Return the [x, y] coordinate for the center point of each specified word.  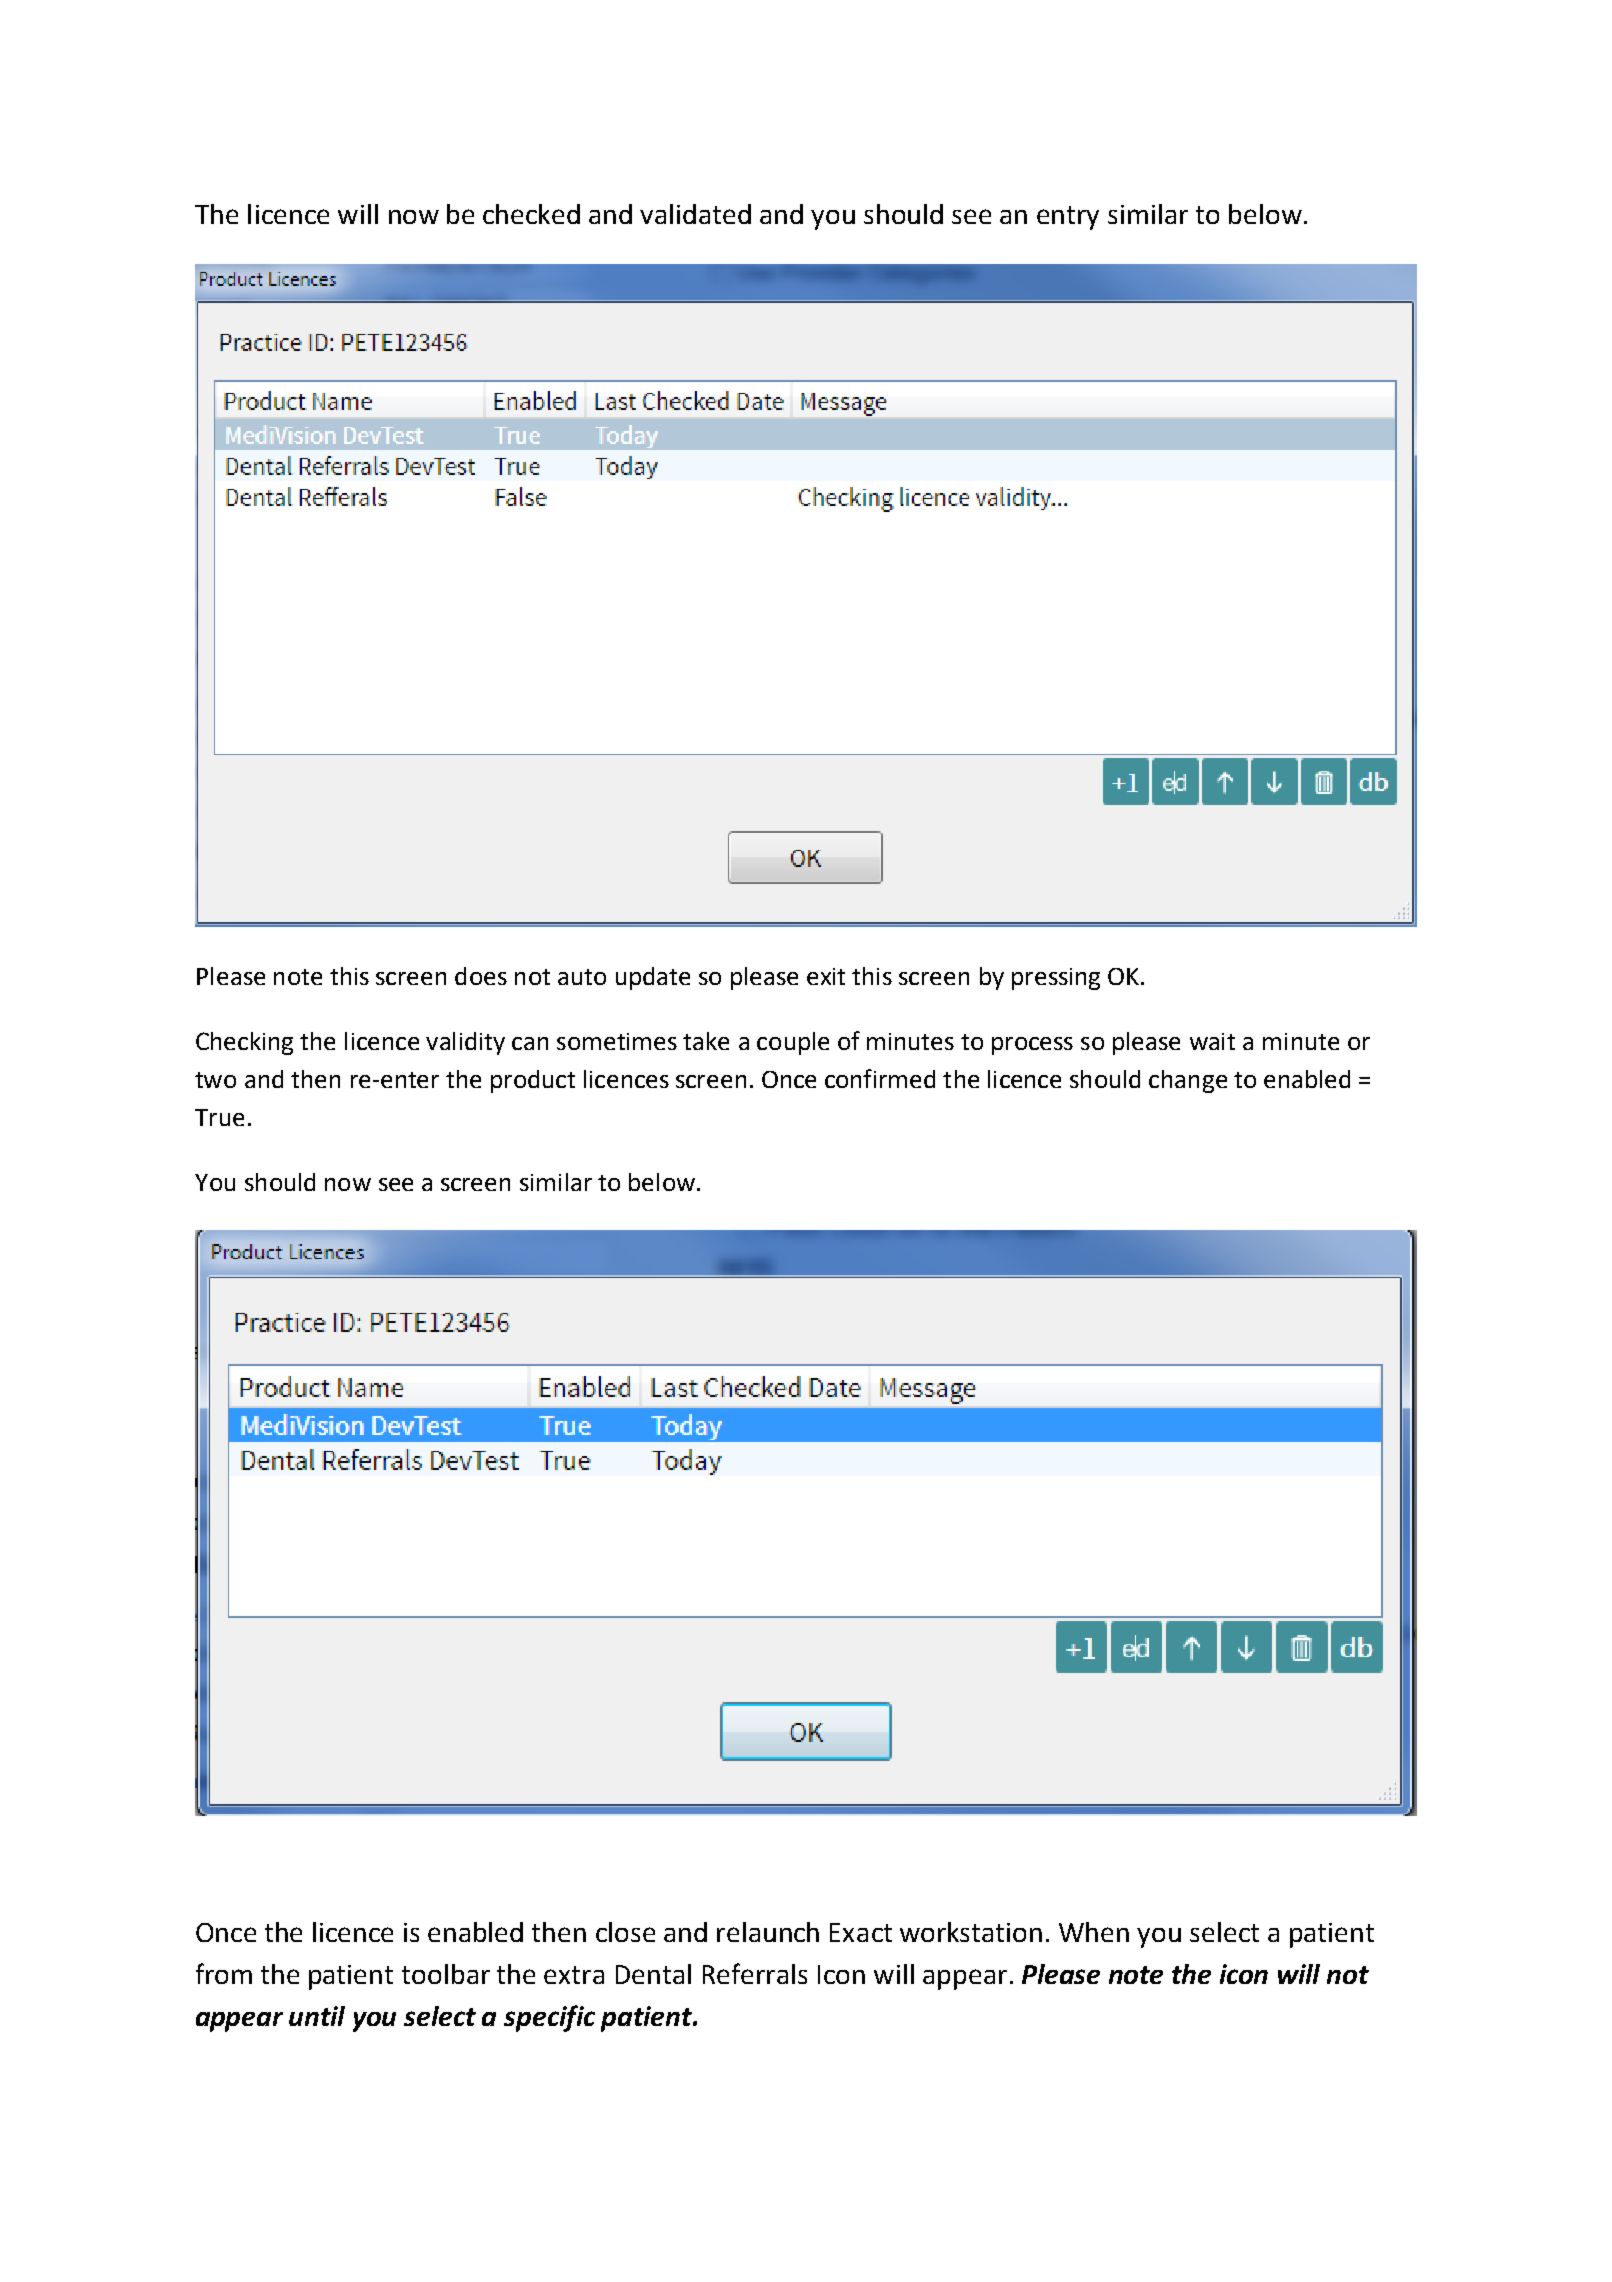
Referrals [755, 1973]
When [1094, 1932]
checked [531, 214]
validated [695, 214]
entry [1068, 218]
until [317, 2016]
